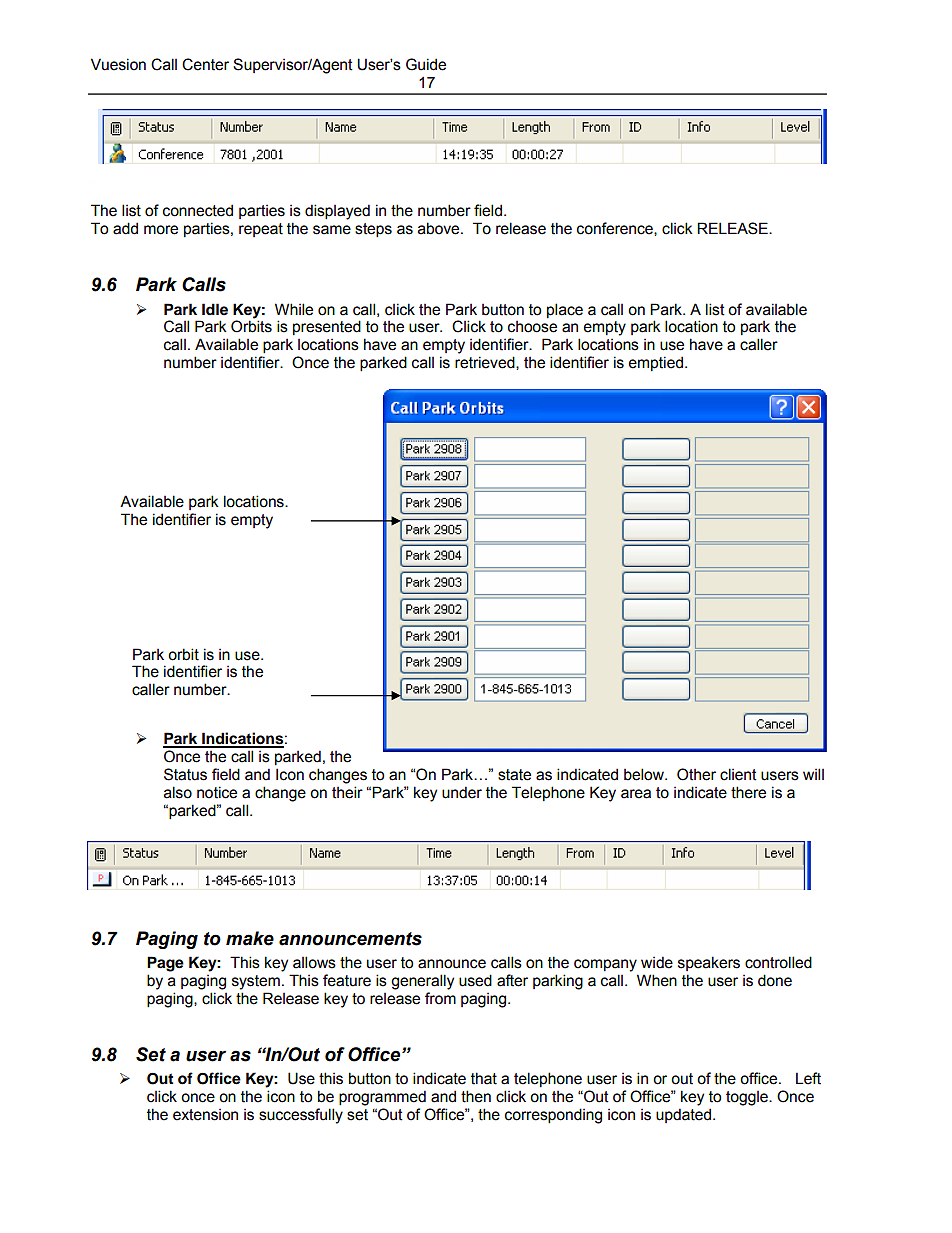 This image has height=1233, width=952. I want to click on there, so click(748, 792).
